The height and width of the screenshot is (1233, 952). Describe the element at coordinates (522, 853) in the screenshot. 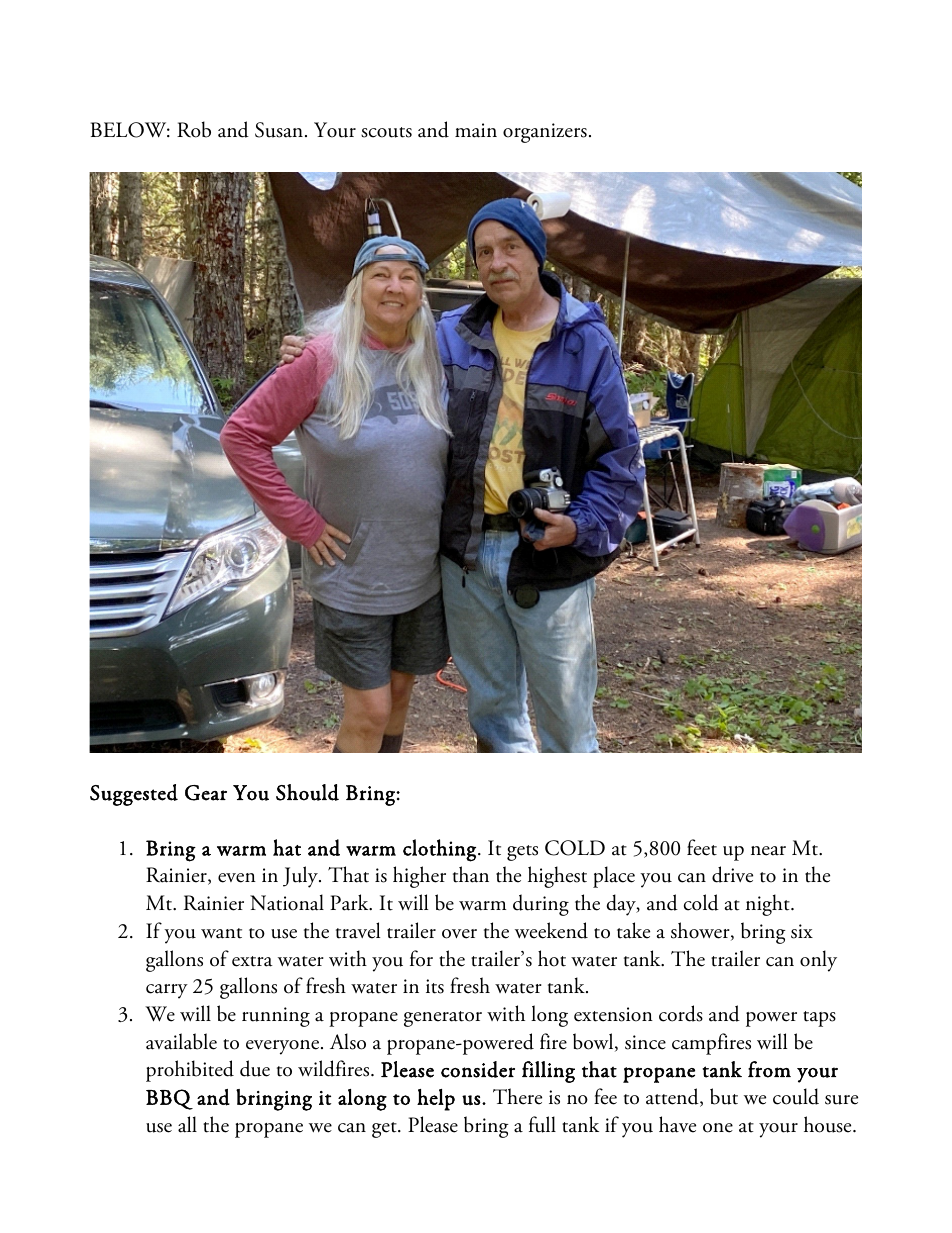

I see `gets` at that location.
